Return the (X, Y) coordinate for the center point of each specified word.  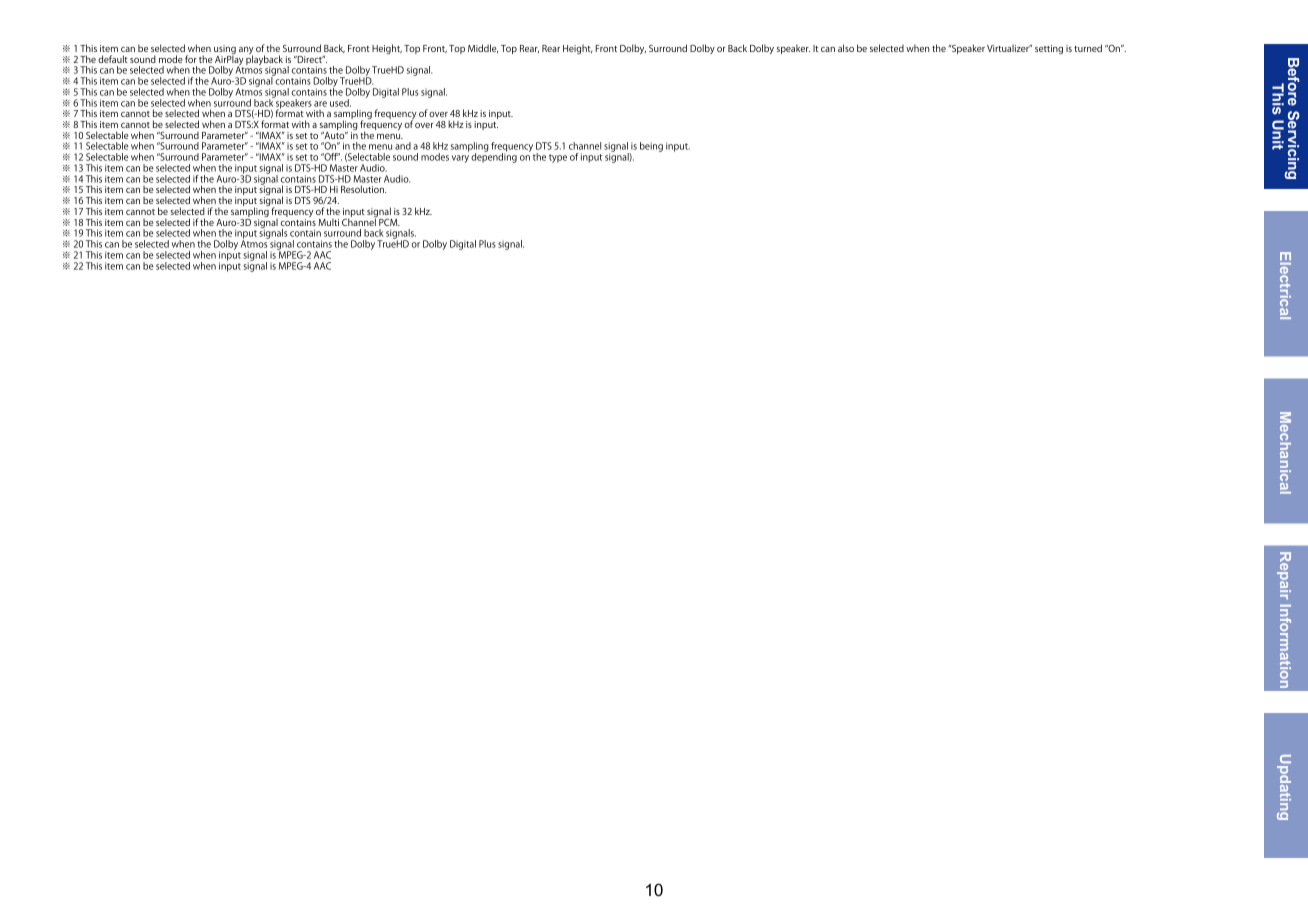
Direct (309, 59)
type (558, 158)
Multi (328, 222)
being (651, 147)
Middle (483, 48)
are (320, 104)
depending (494, 157)
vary (460, 159)
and (403, 146)
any (246, 52)
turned (1088, 48)
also (846, 48)
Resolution (363, 189)
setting (1049, 49)
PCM (388, 221)
